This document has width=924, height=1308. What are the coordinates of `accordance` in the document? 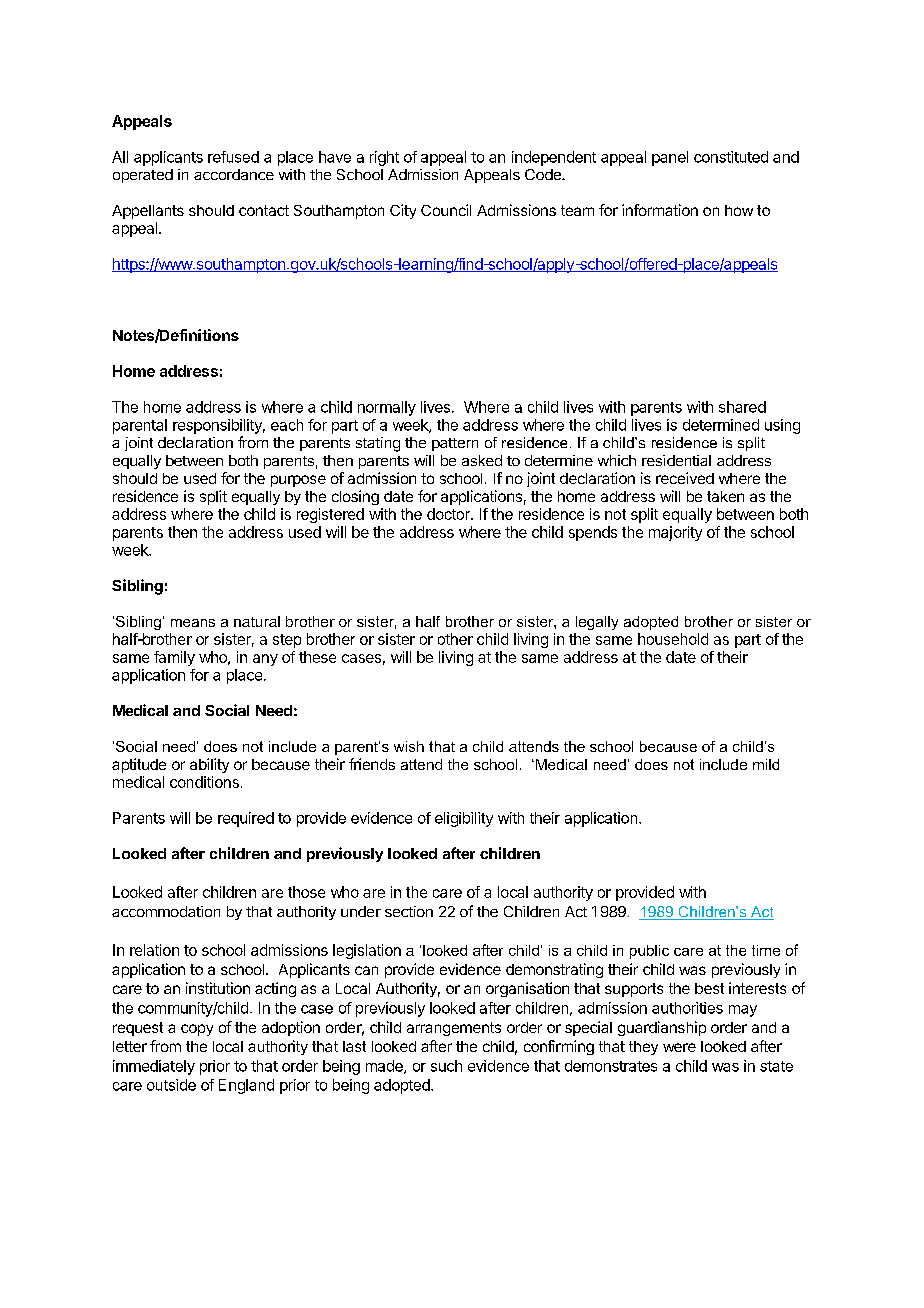 It's located at (234, 174).
